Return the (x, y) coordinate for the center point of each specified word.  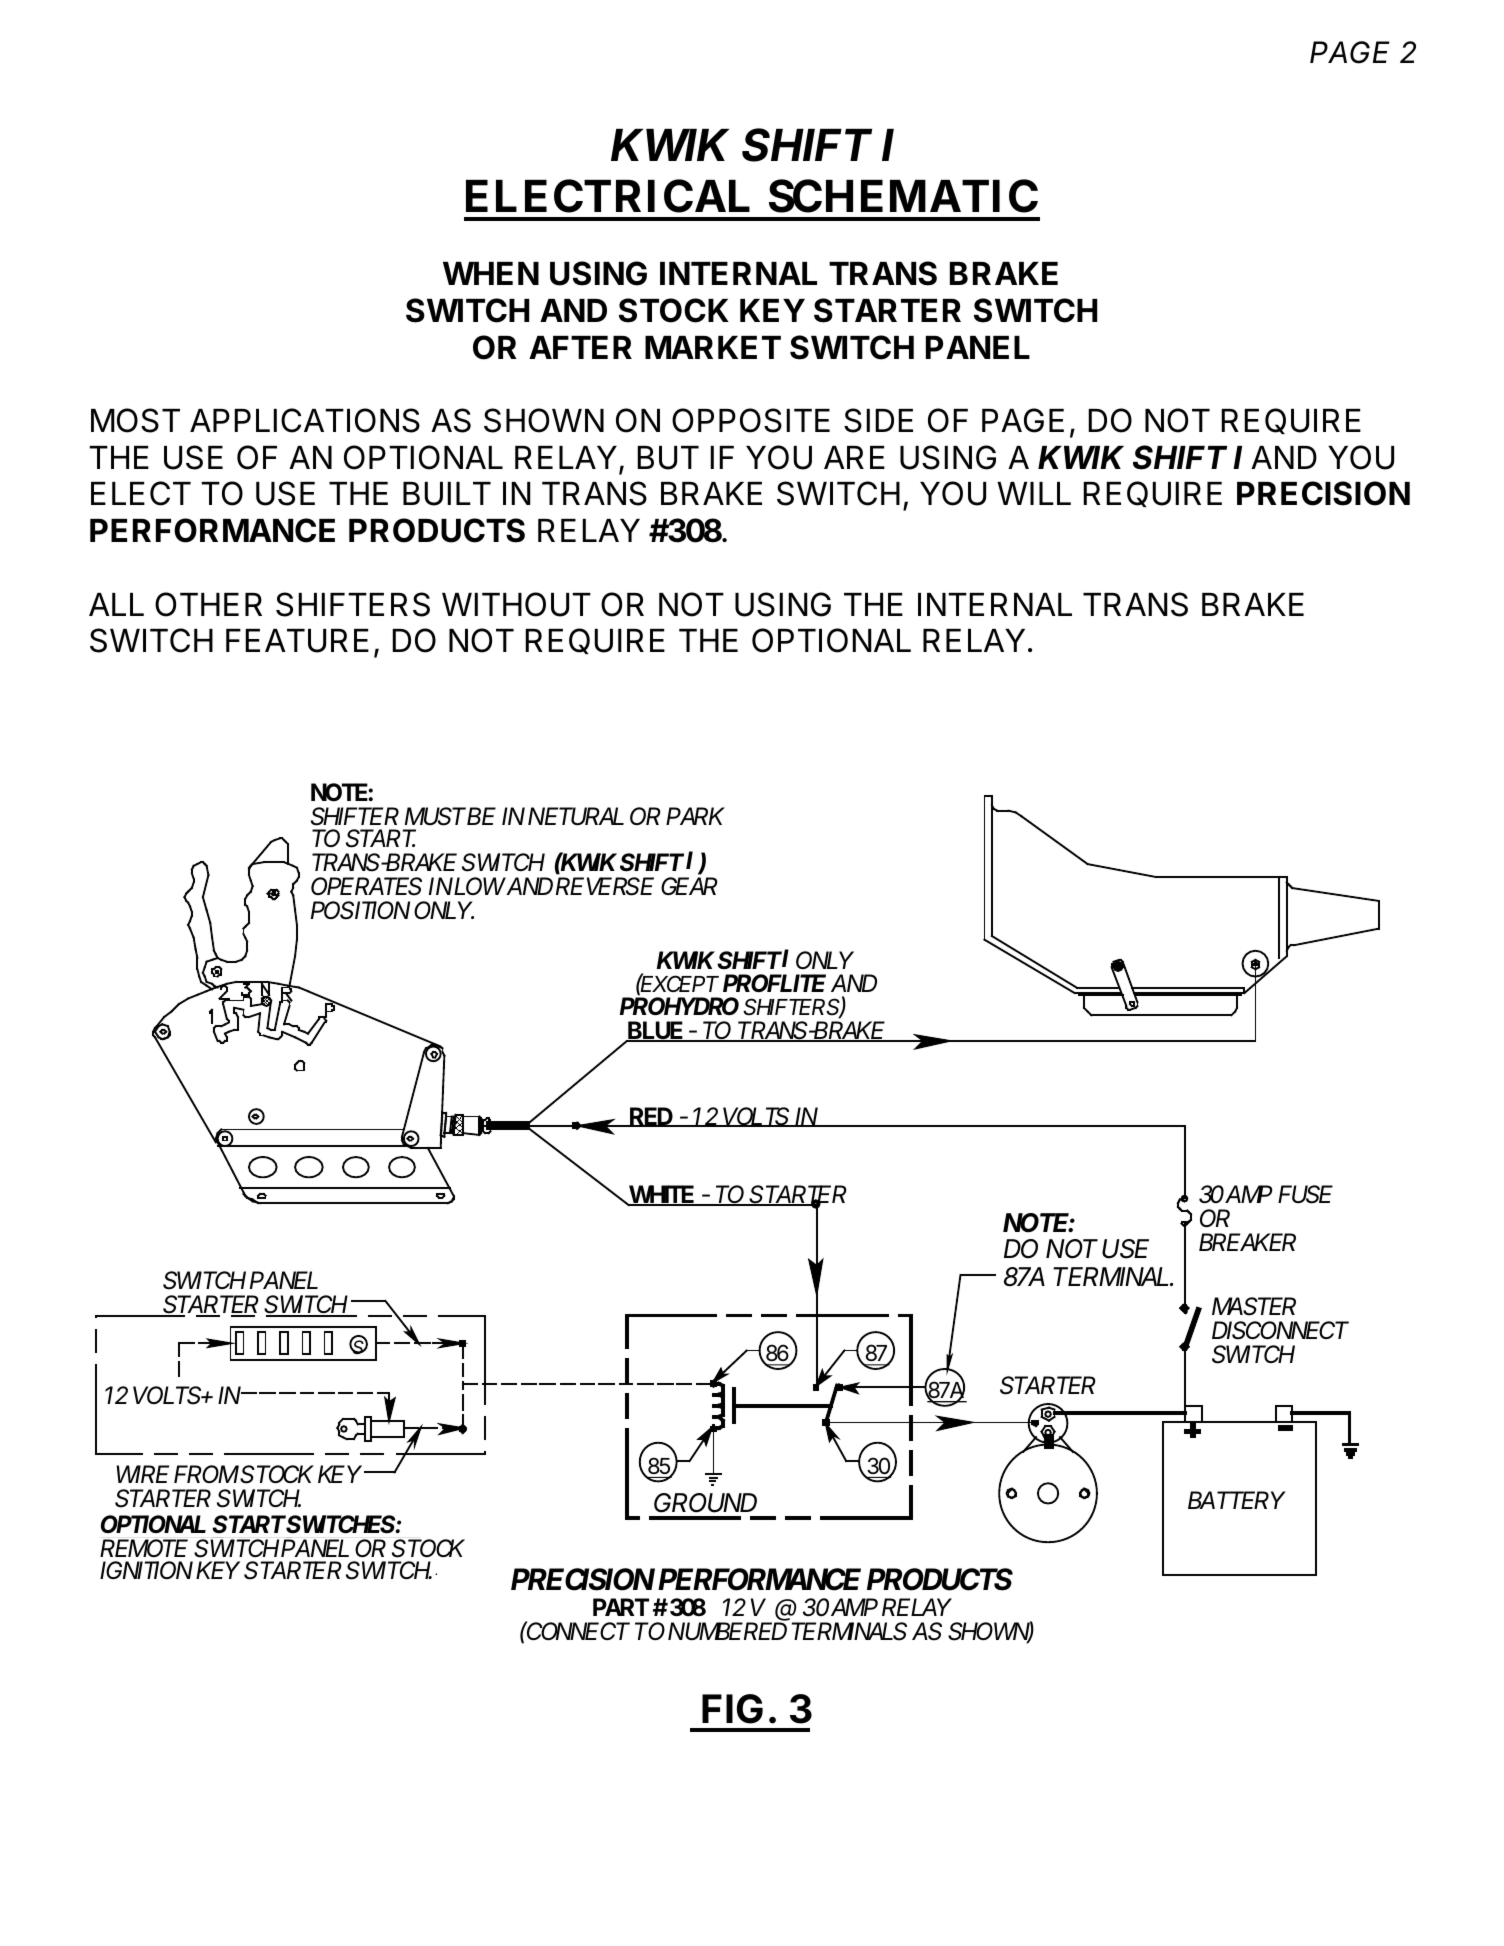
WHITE (662, 1195)
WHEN (491, 273)
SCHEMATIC (903, 196)
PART (621, 1607)
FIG (732, 1709)
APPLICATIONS (305, 420)
